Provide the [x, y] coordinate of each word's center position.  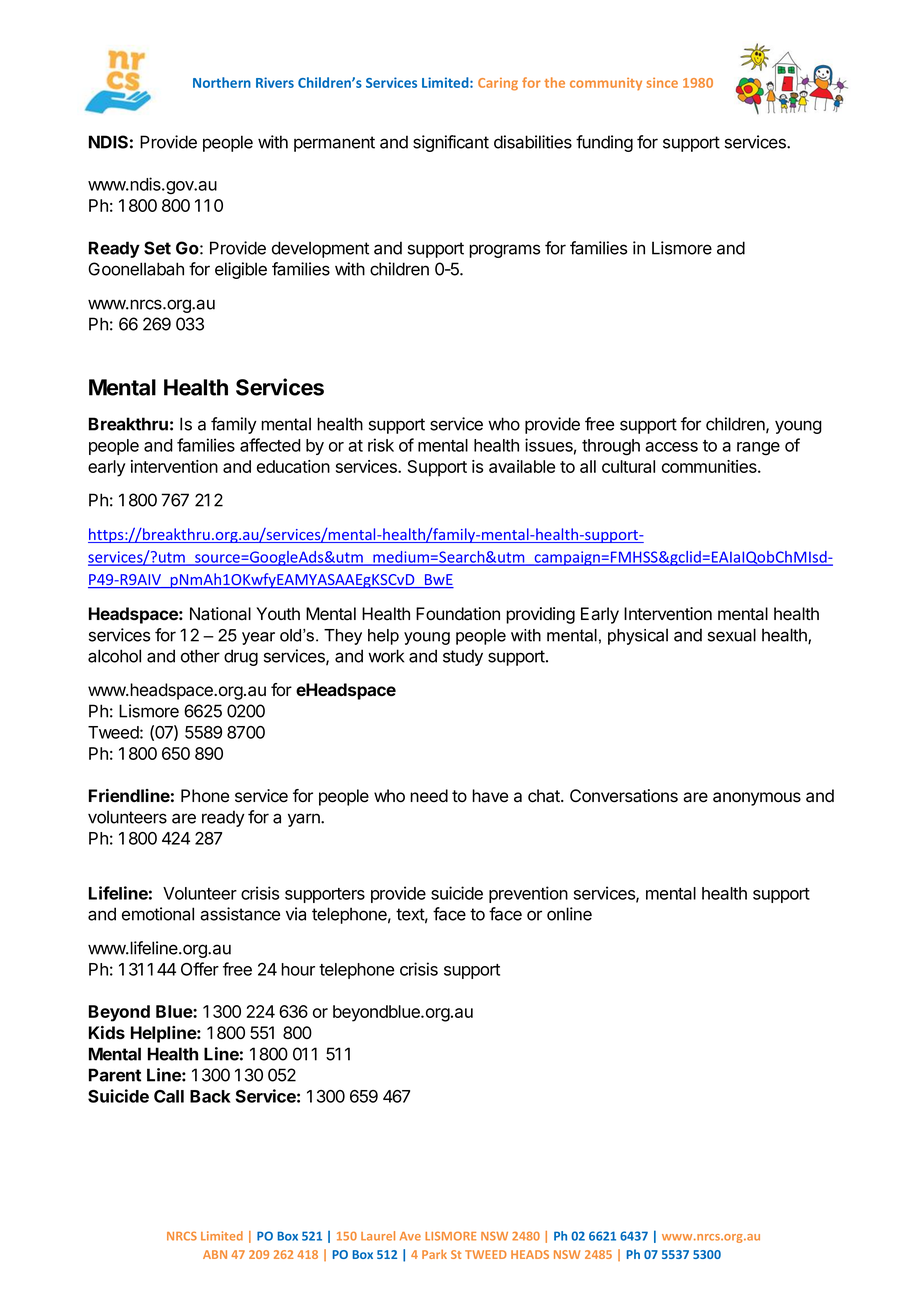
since [662, 83]
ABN [215, 1254]
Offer [200, 969]
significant [451, 143]
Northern [222, 82]
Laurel [378, 1236]
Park [434, 1254]
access [671, 447]
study [463, 657]
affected [270, 445]
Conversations [624, 796]
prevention [528, 894]
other [200, 656]
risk [381, 445]
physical [638, 636]
